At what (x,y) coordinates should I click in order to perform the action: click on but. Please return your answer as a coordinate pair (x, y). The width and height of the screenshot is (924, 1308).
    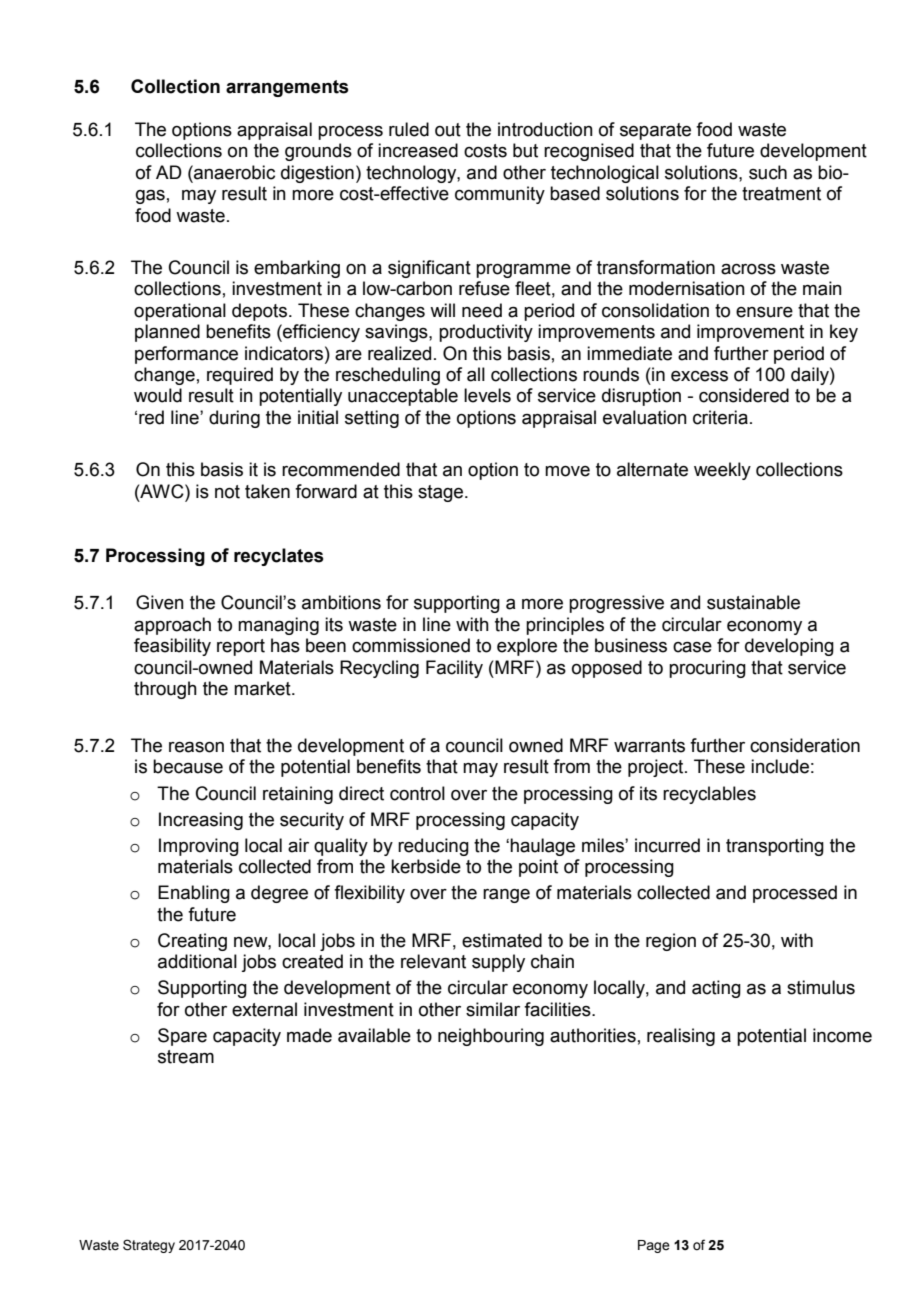
    Looking at the image, I should click on (525, 150).
